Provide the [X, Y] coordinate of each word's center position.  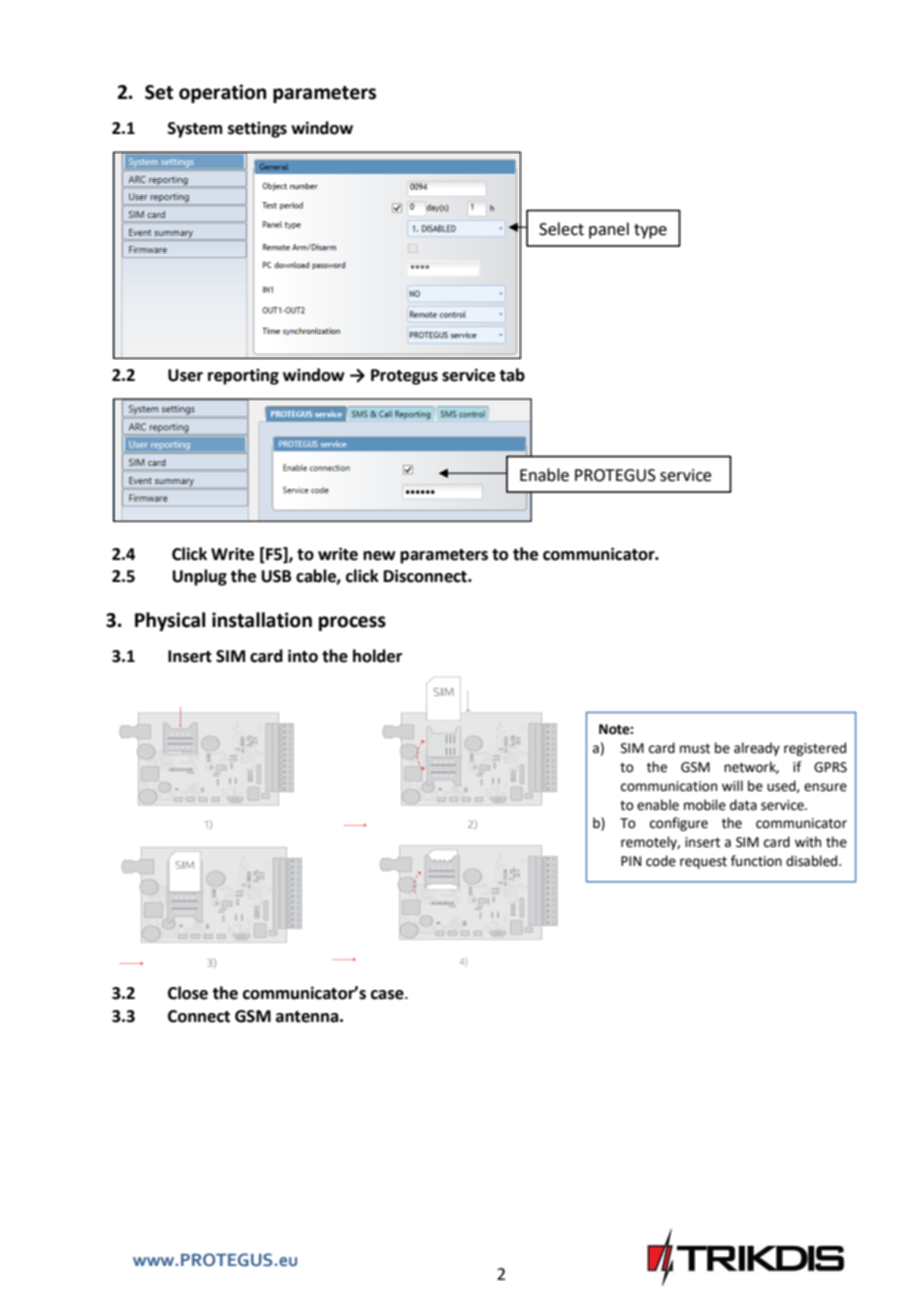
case [388, 995]
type [650, 231]
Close [188, 993]
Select [561, 229]
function [756, 861]
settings [257, 130]
